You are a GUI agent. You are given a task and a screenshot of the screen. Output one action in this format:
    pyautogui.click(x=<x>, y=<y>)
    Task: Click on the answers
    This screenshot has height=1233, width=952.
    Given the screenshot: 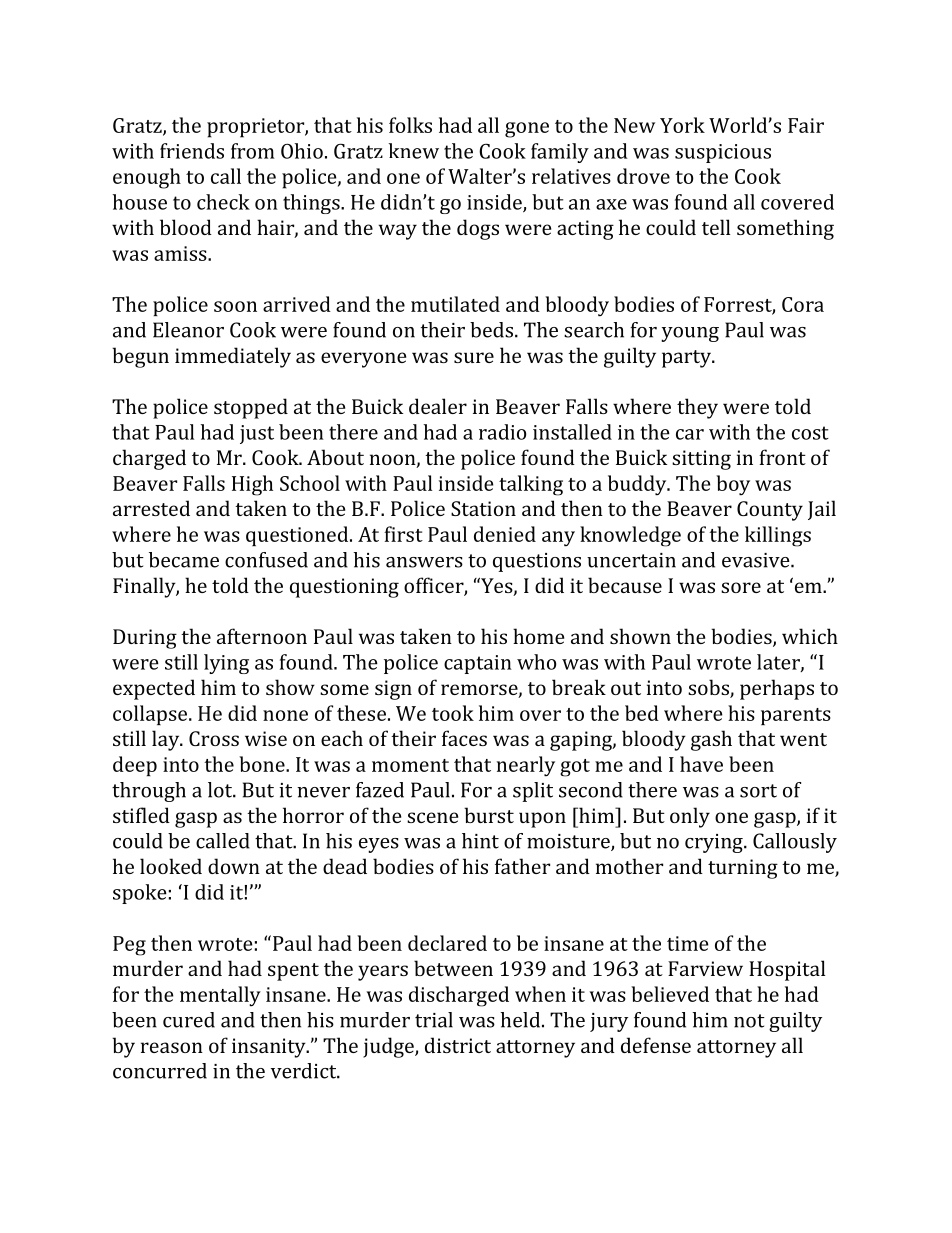 What is the action you would take?
    pyautogui.click(x=424, y=562)
